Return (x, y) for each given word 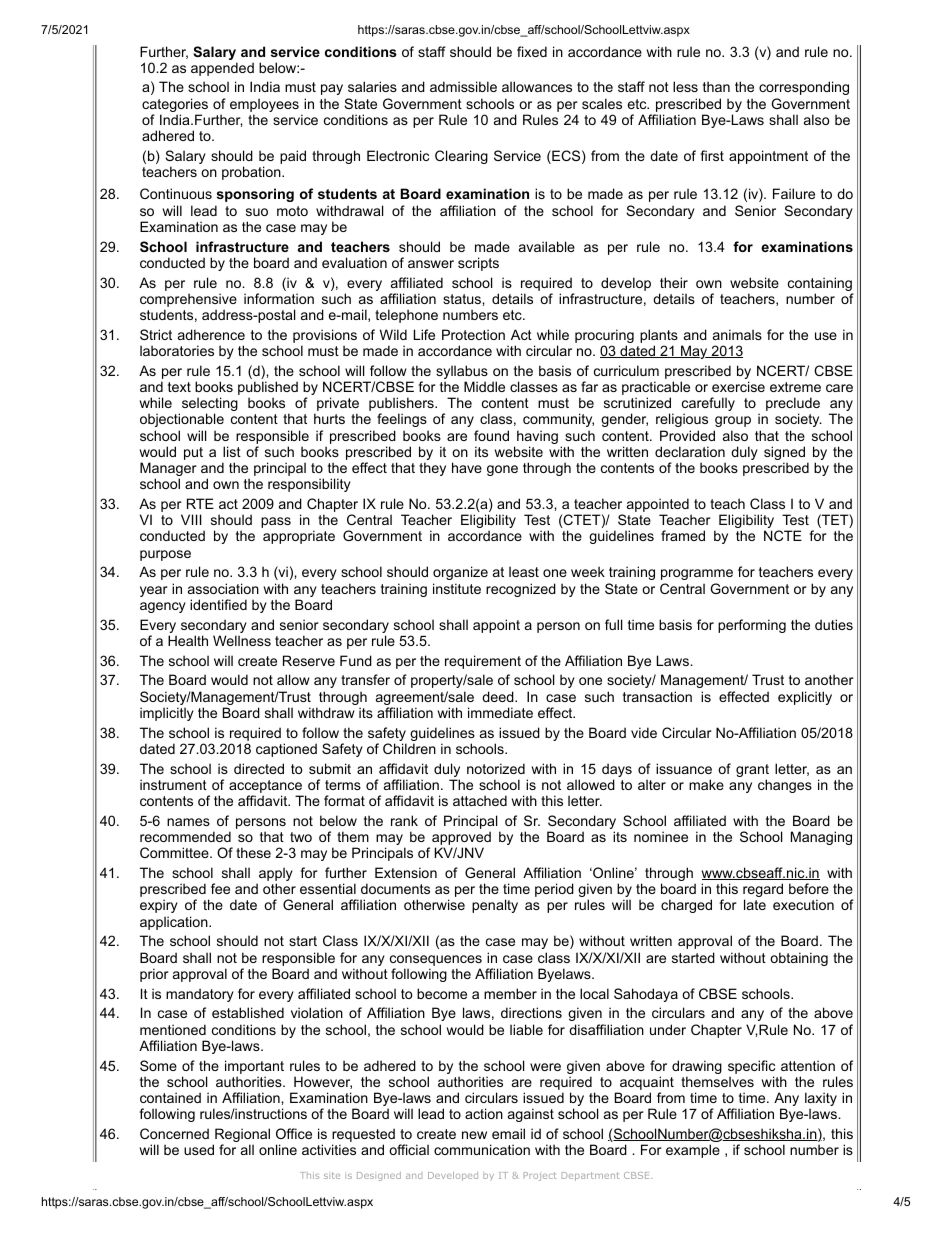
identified (218, 604)
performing (752, 626)
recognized (521, 590)
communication (482, 1149)
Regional (241, 1136)
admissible (463, 86)
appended (222, 69)
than (716, 86)
